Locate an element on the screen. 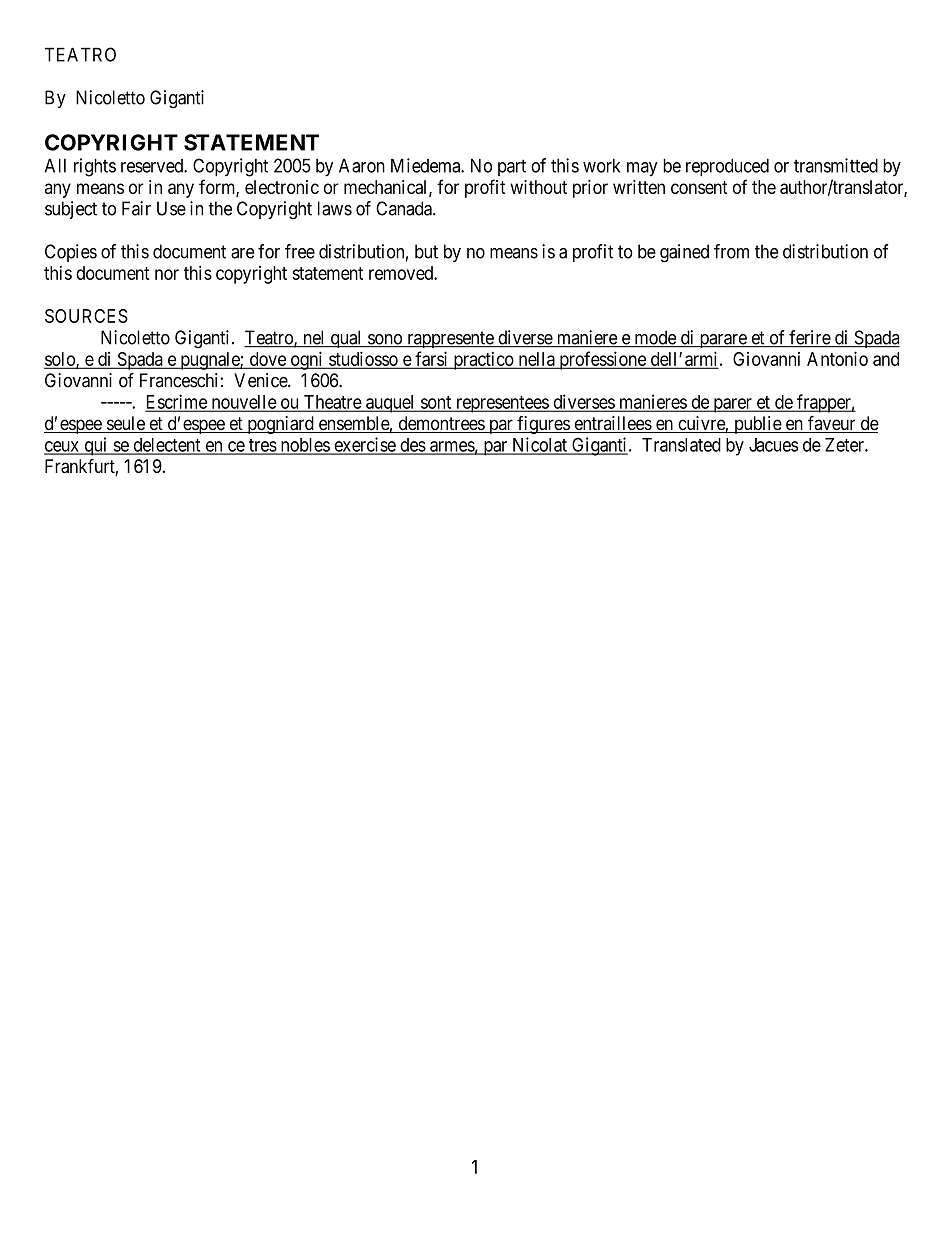 This screenshot has width=952, height=1233. Antonio is located at coordinates (837, 358).
